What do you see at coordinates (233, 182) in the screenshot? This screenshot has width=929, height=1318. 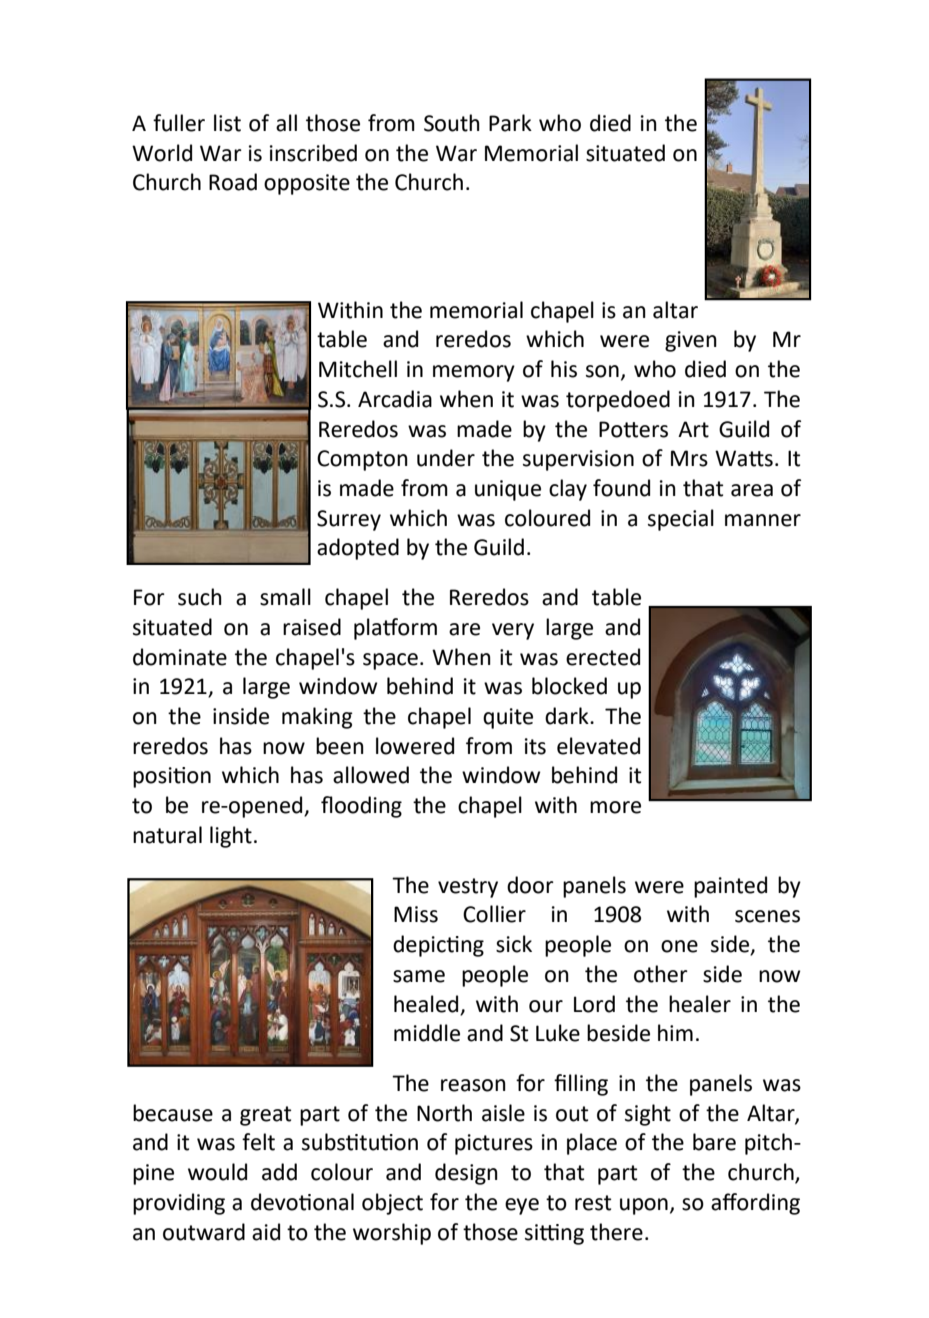 I see `Road` at bounding box center [233, 182].
